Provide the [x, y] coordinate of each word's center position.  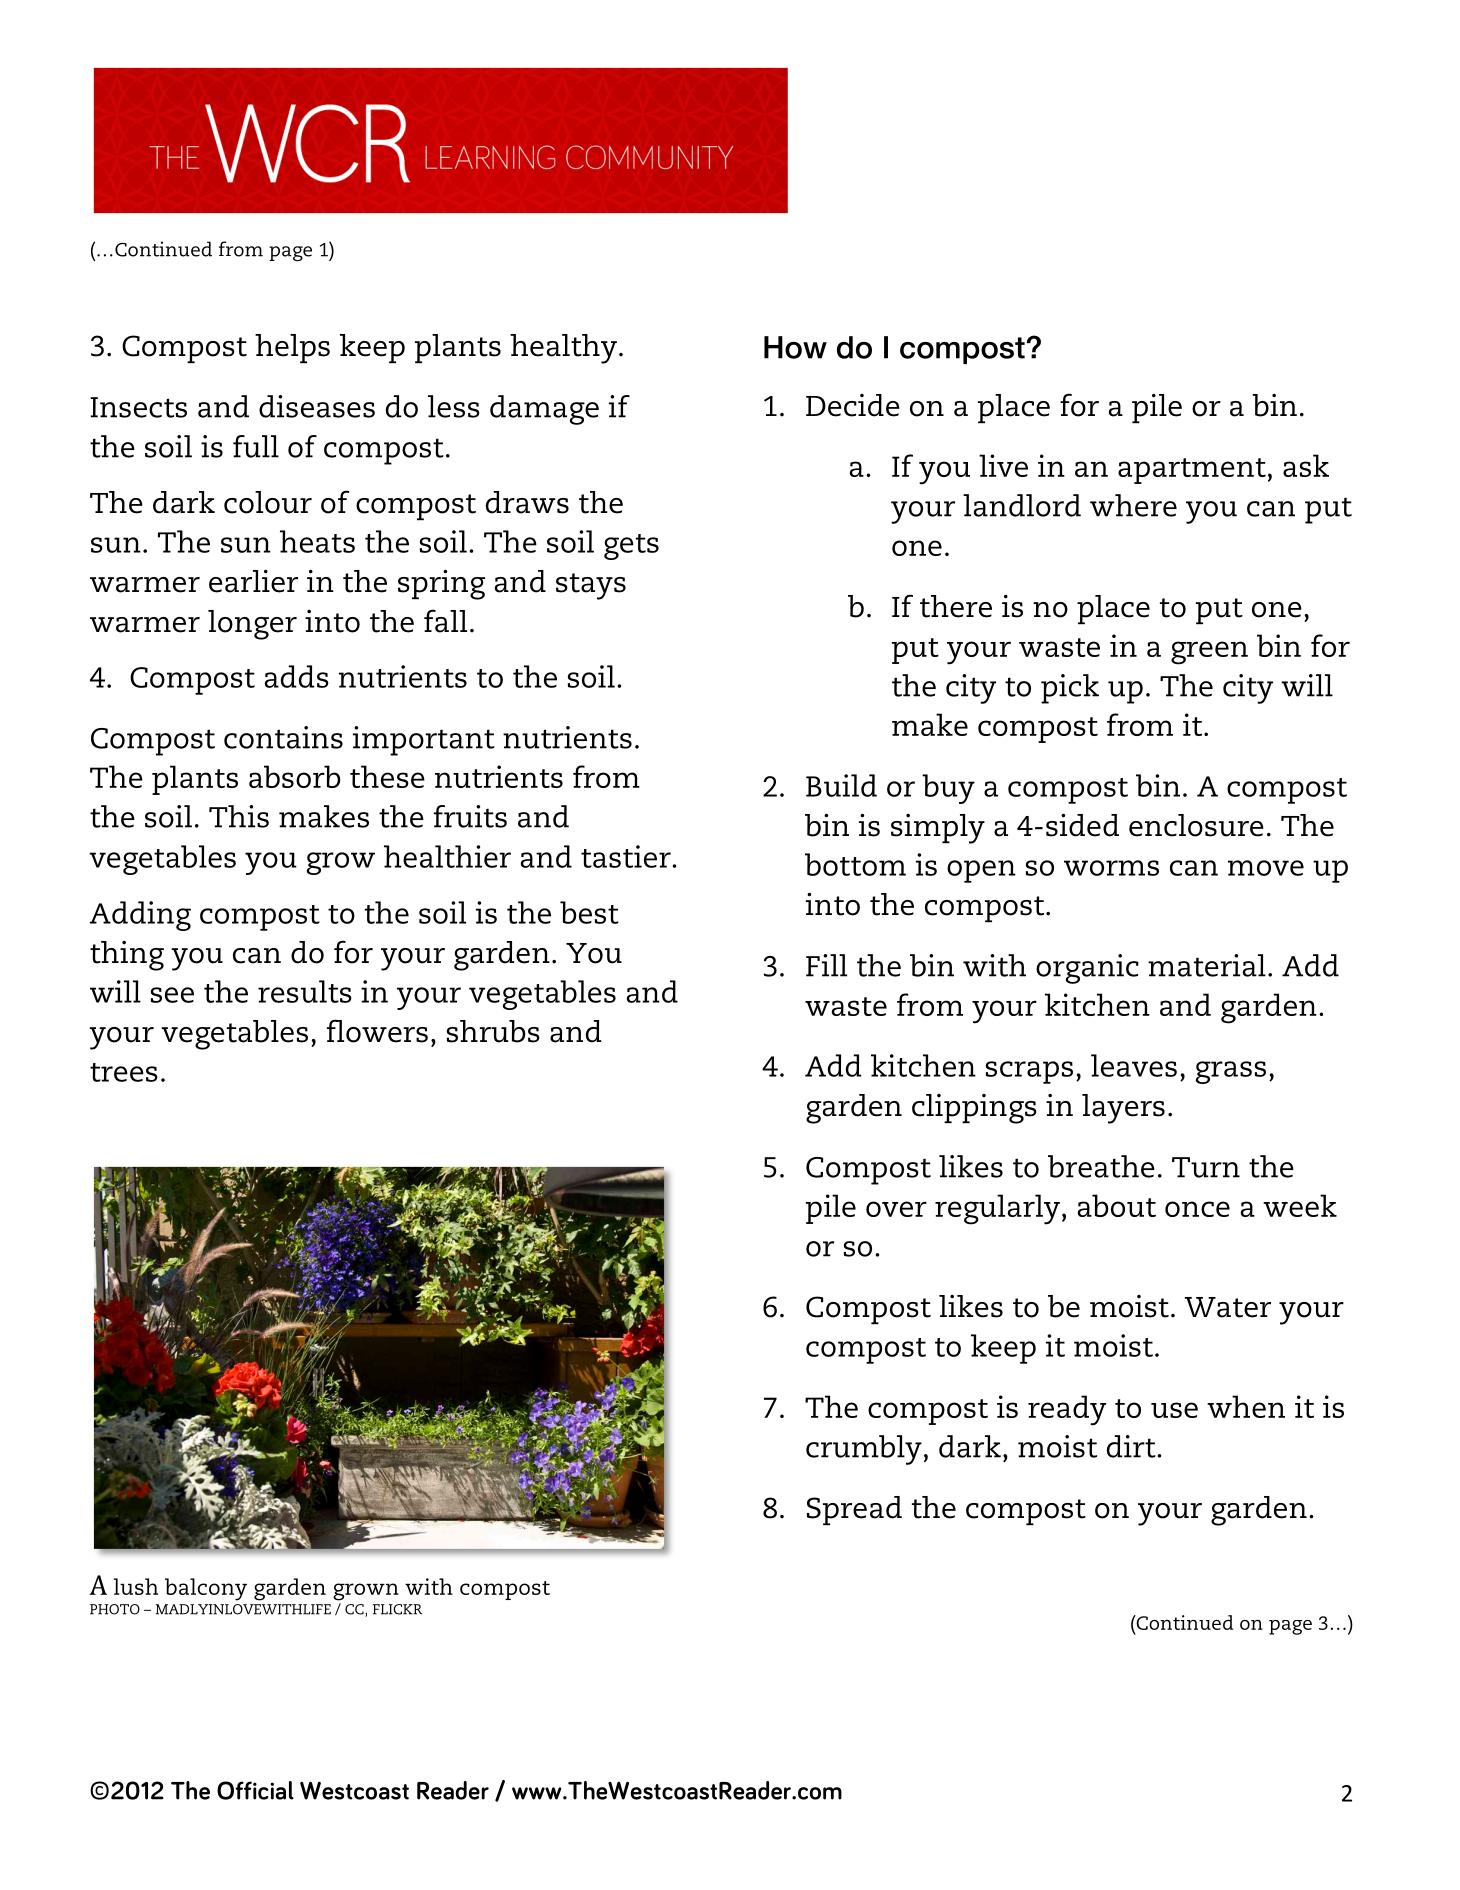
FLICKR [397, 1609]
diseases [317, 406]
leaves [1134, 1065]
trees [124, 1072]
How [795, 347]
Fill [826, 965]
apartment [1192, 471]
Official [255, 1790]
